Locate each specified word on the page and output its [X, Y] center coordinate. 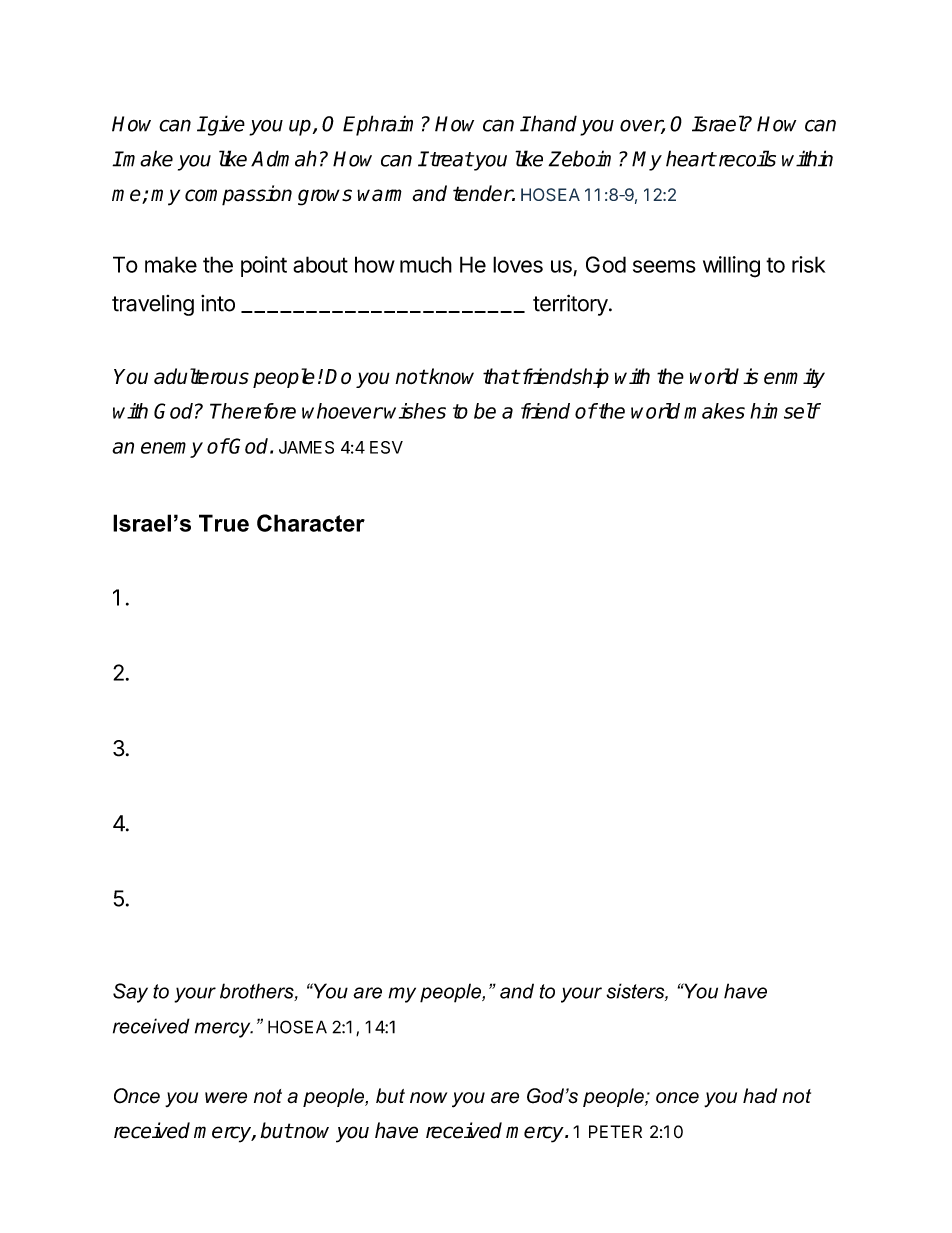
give [225, 125]
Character [311, 523]
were [226, 1098]
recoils [746, 158]
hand [553, 123]
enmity [794, 378]
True [224, 523]
